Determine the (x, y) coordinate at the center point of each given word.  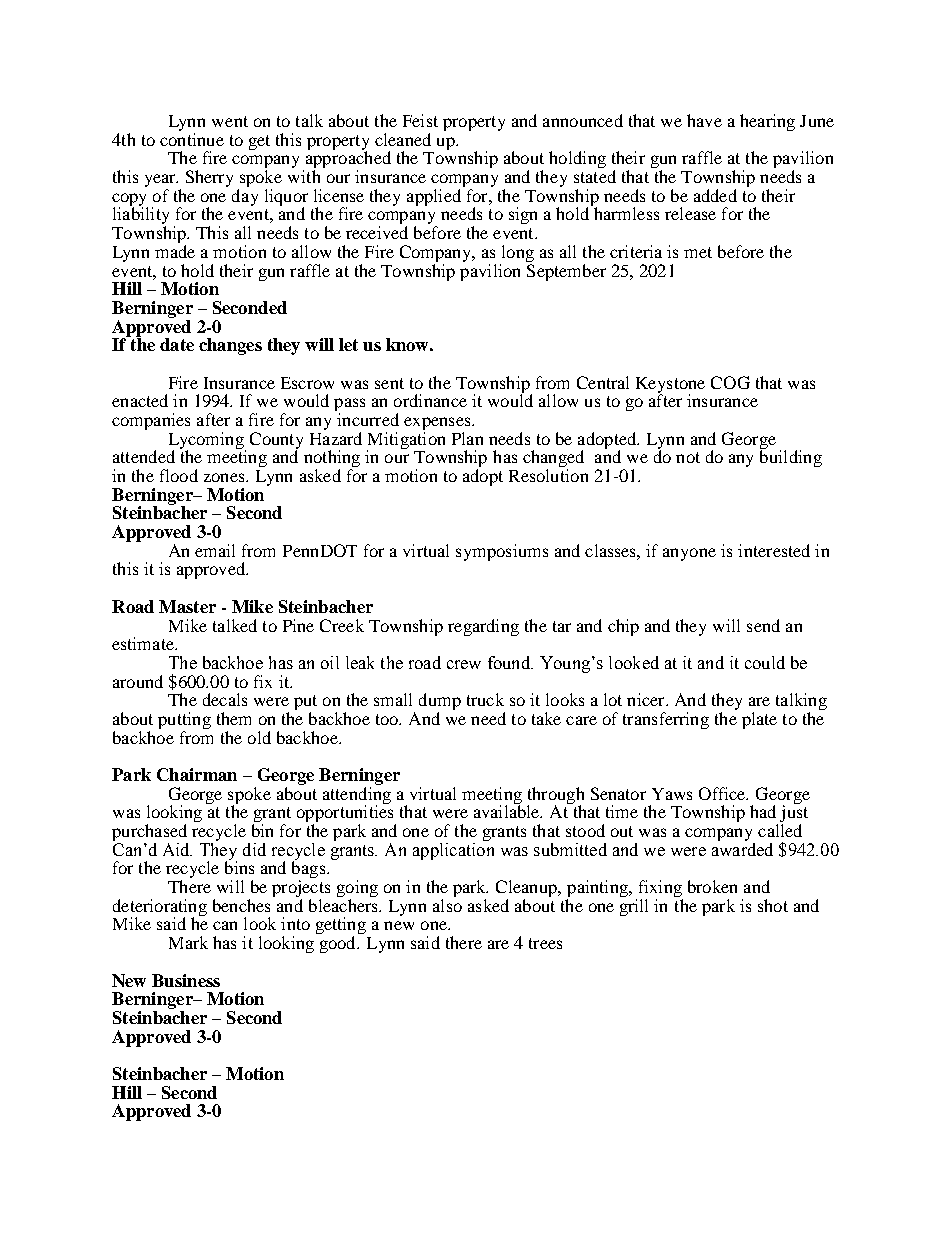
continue (192, 139)
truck (485, 699)
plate (759, 720)
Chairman (197, 774)
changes (230, 346)
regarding (483, 627)
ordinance (430, 400)
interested (774, 550)
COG (730, 382)
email (215, 550)
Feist (420, 120)
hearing (767, 122)
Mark (188, 942)
